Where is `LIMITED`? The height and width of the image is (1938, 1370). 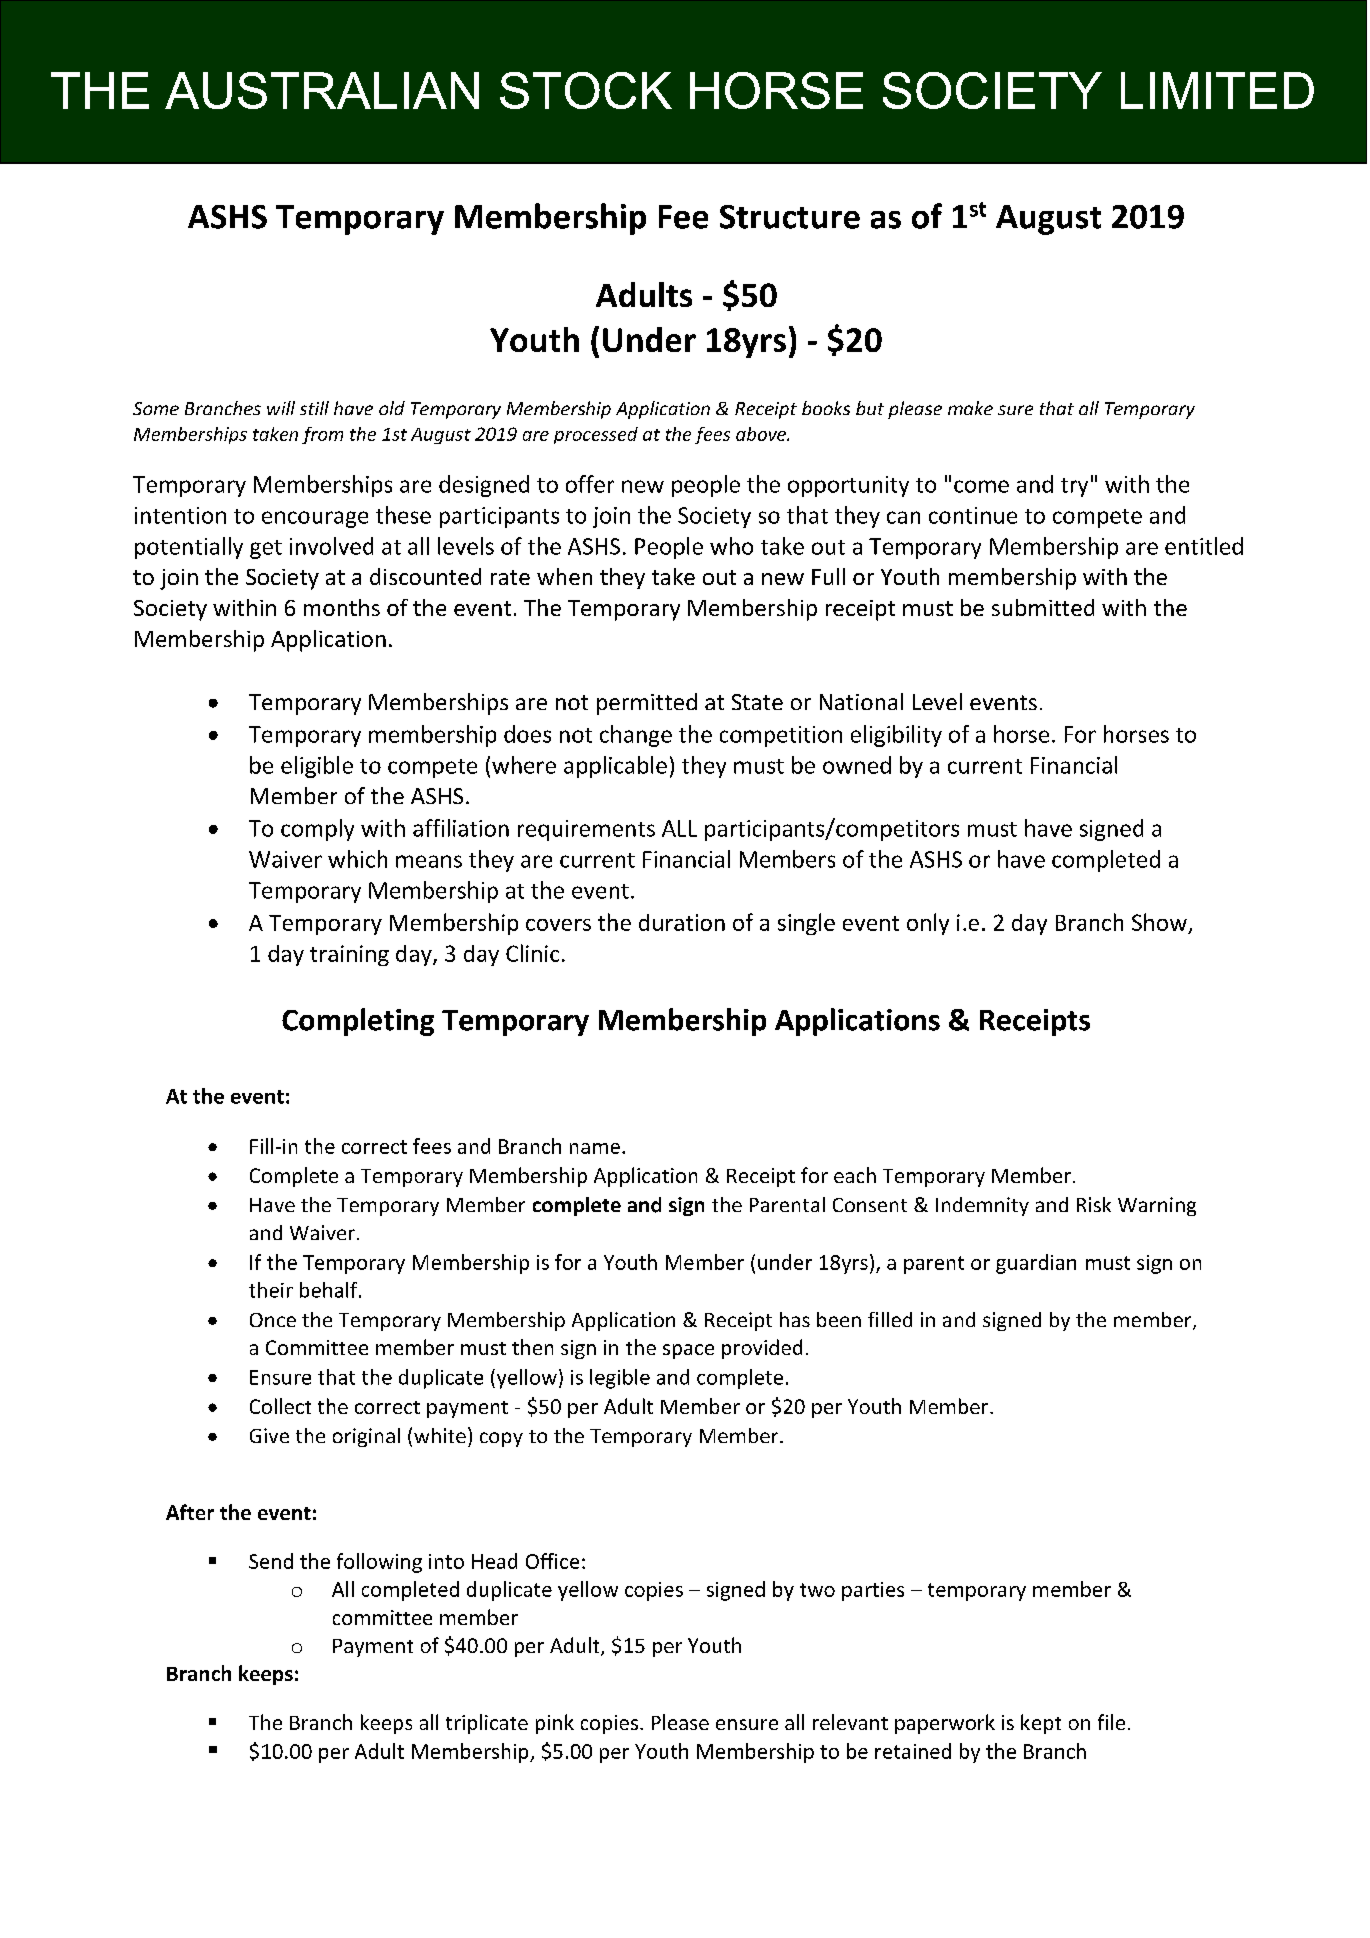 LIMITED is located at coordinates (1217, 90).
